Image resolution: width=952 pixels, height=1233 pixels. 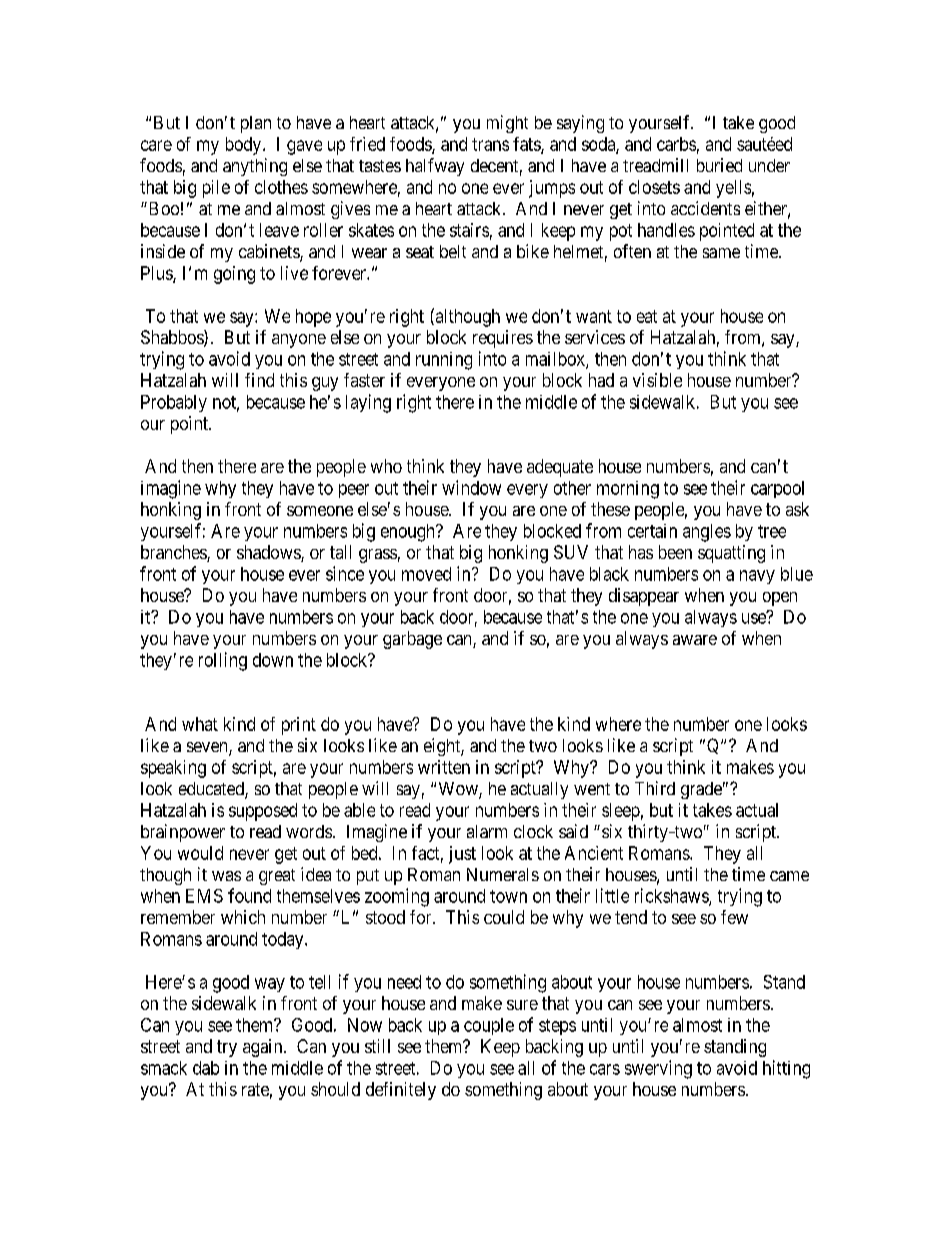 I want to click on dab, so click(x=206, y=1068).
